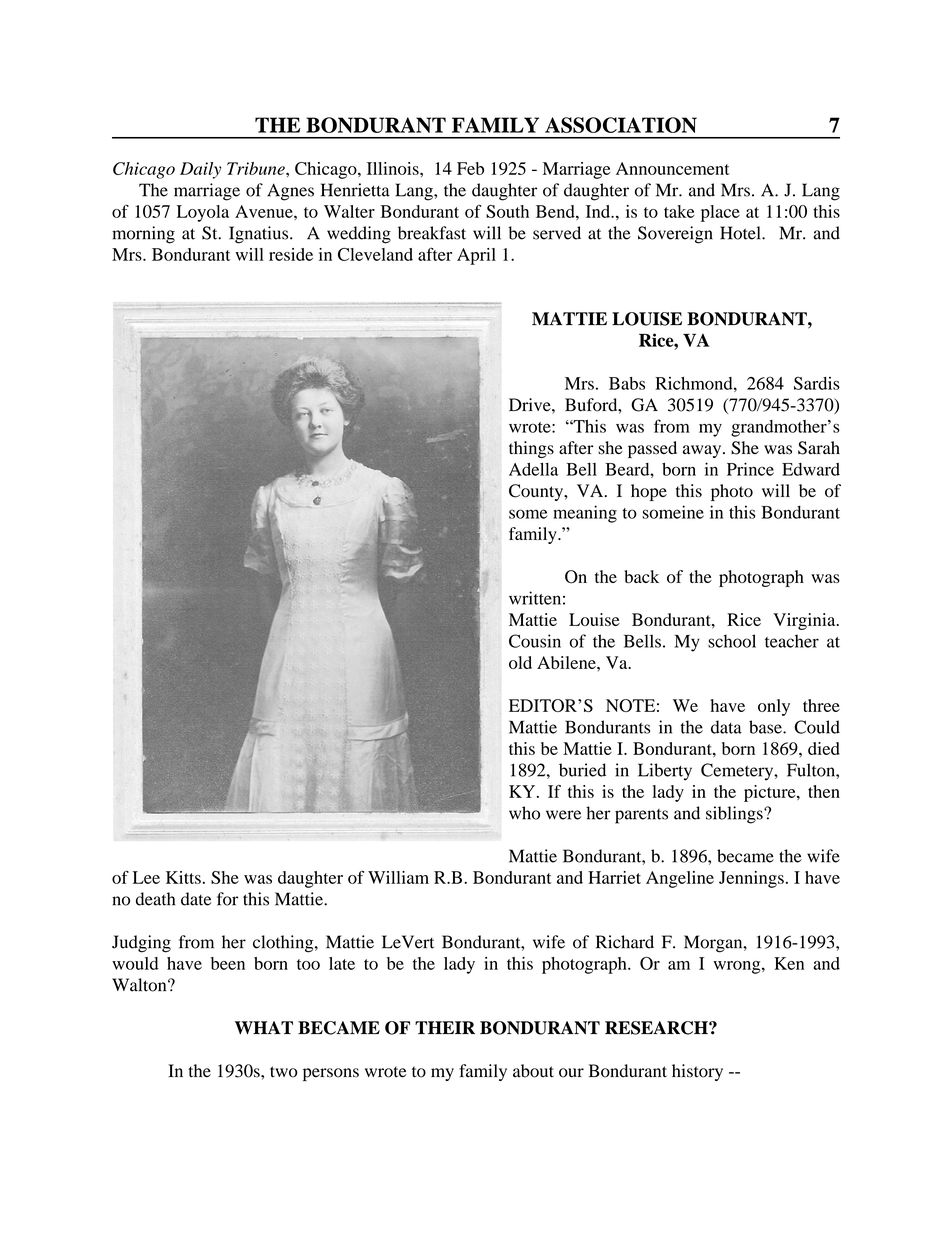 The image size is (952, 1233). I want to click on Prince, so click(750, 469).
